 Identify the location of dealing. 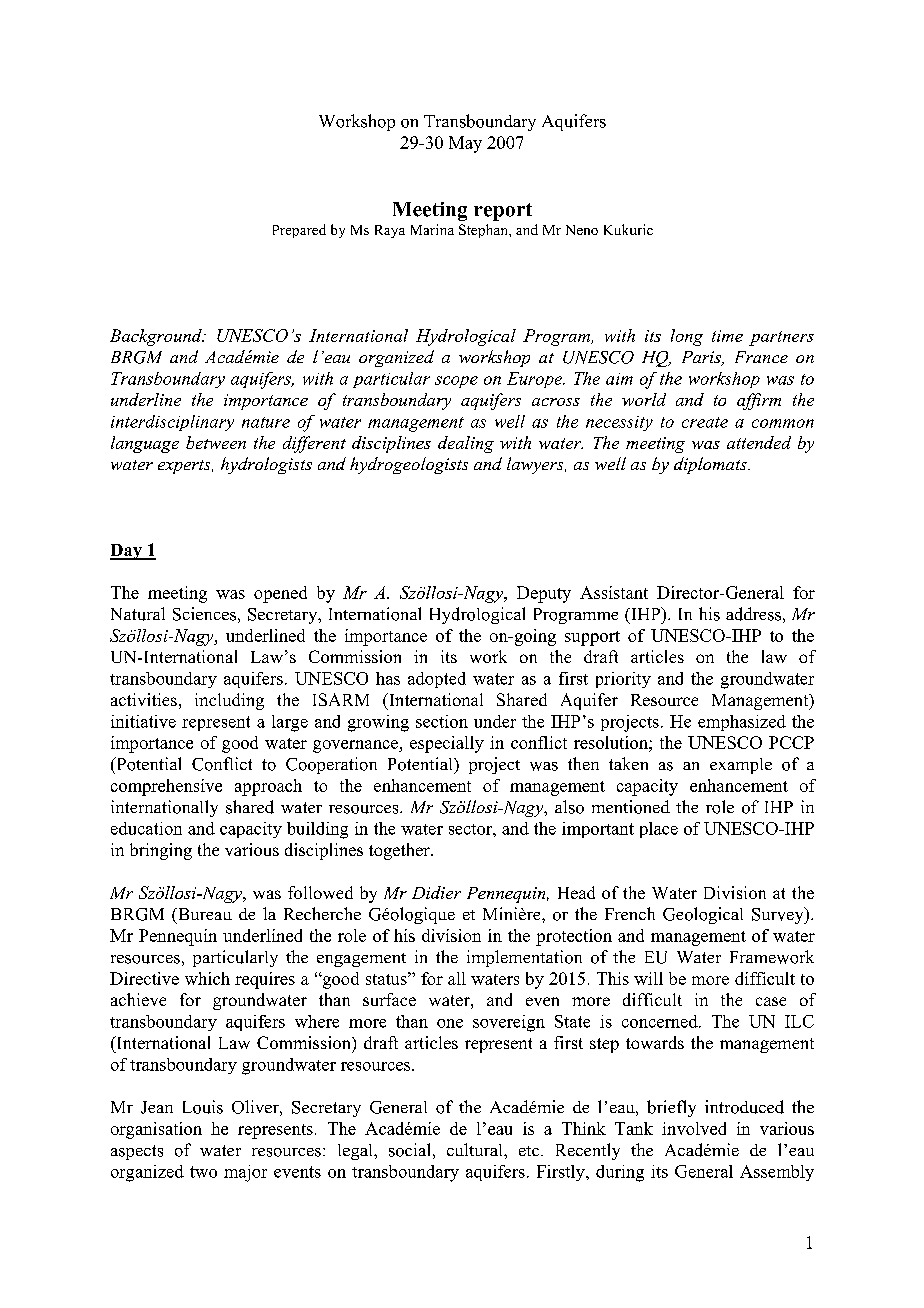
(466, 444).
